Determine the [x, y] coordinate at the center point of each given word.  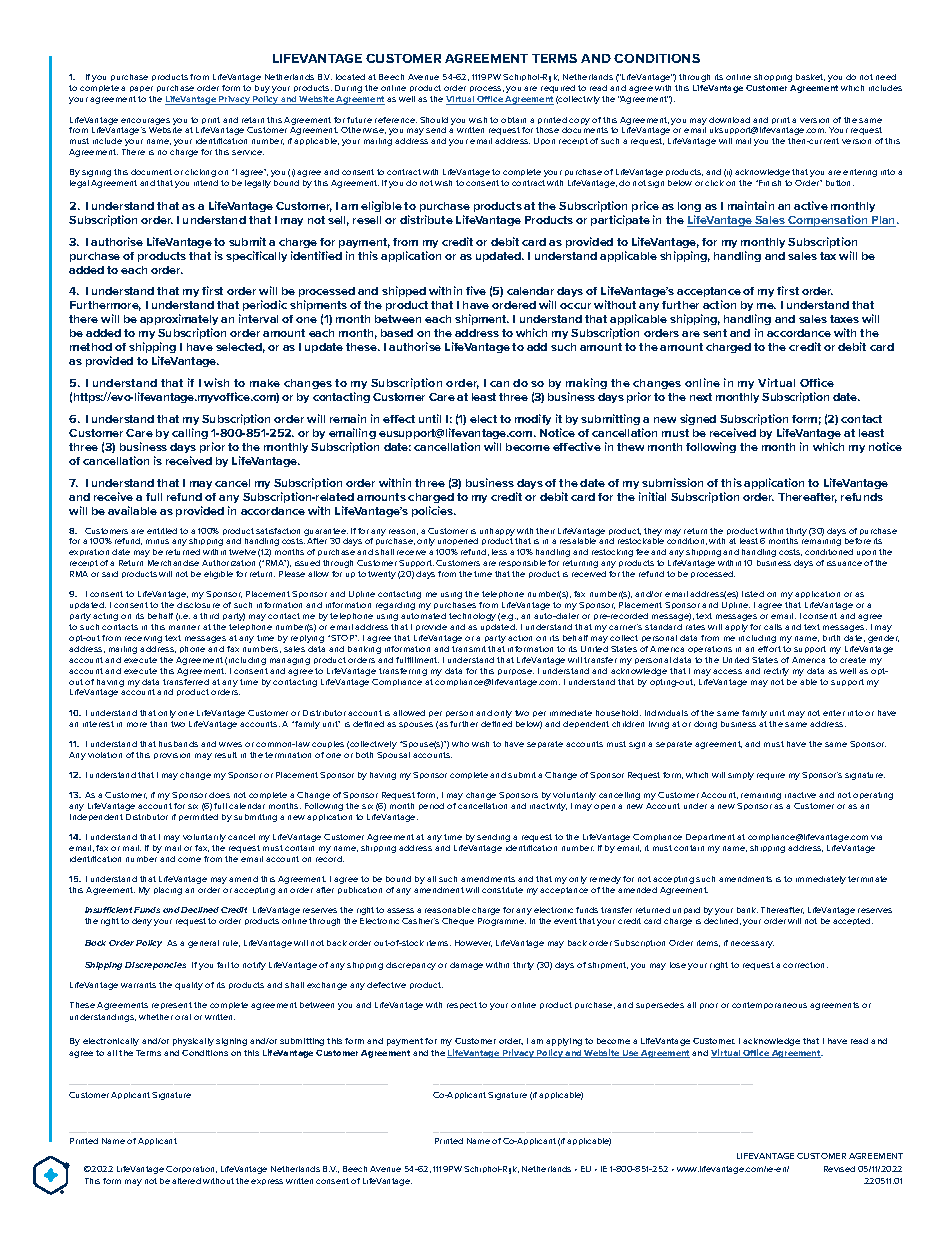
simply [741, 776]
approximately [179, 321]
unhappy [497, 532]
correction [805, 965]
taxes [844, 319]
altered [186, 1181]
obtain [513, 120]
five [476, 290]
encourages [145, 121]
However [473, 943]
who [460, 744]
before [858, 541]
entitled [162, 531]
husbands [178, 744]
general [203, 944]
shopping [773, 78]
